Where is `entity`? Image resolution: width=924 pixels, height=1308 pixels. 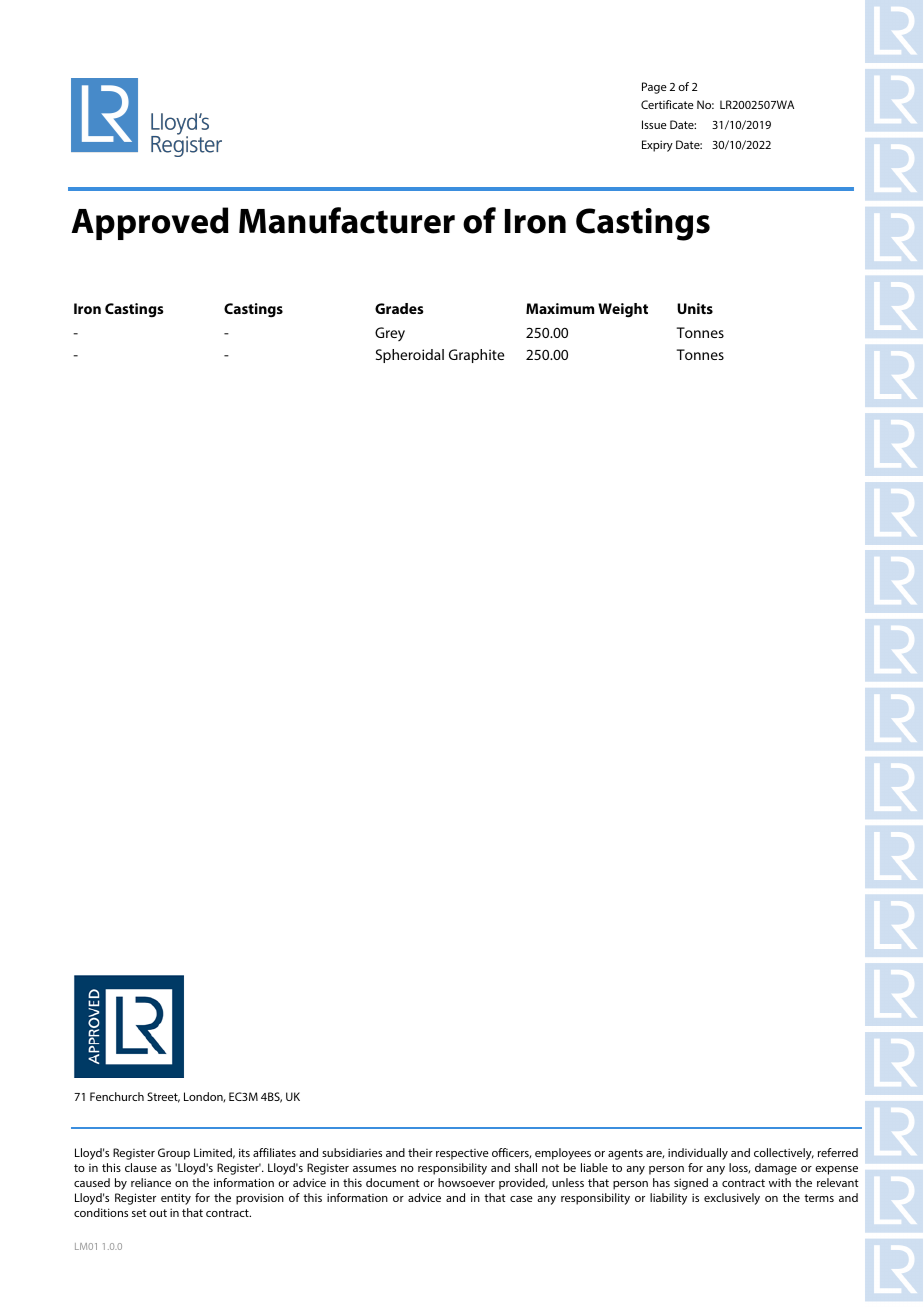
entity is located at coordinates (176, 1199).
